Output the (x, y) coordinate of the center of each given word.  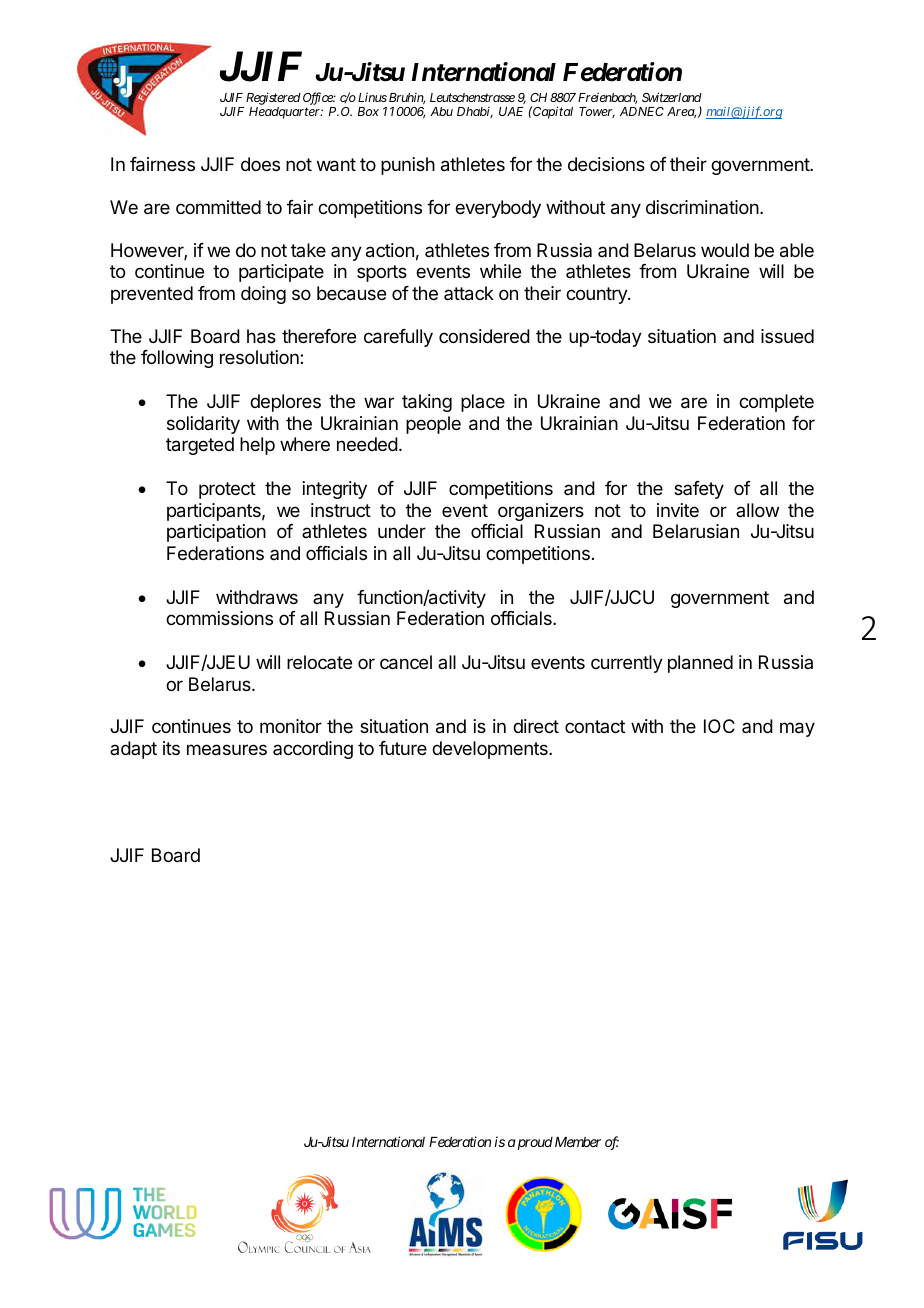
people (433, 425)
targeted (200, 446)
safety (699, 490)
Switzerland (672, 97)
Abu (441, 111)
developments (491, 750)
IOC (719, 726)
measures (227, 750)
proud (534, 1143)
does (260, 164)
